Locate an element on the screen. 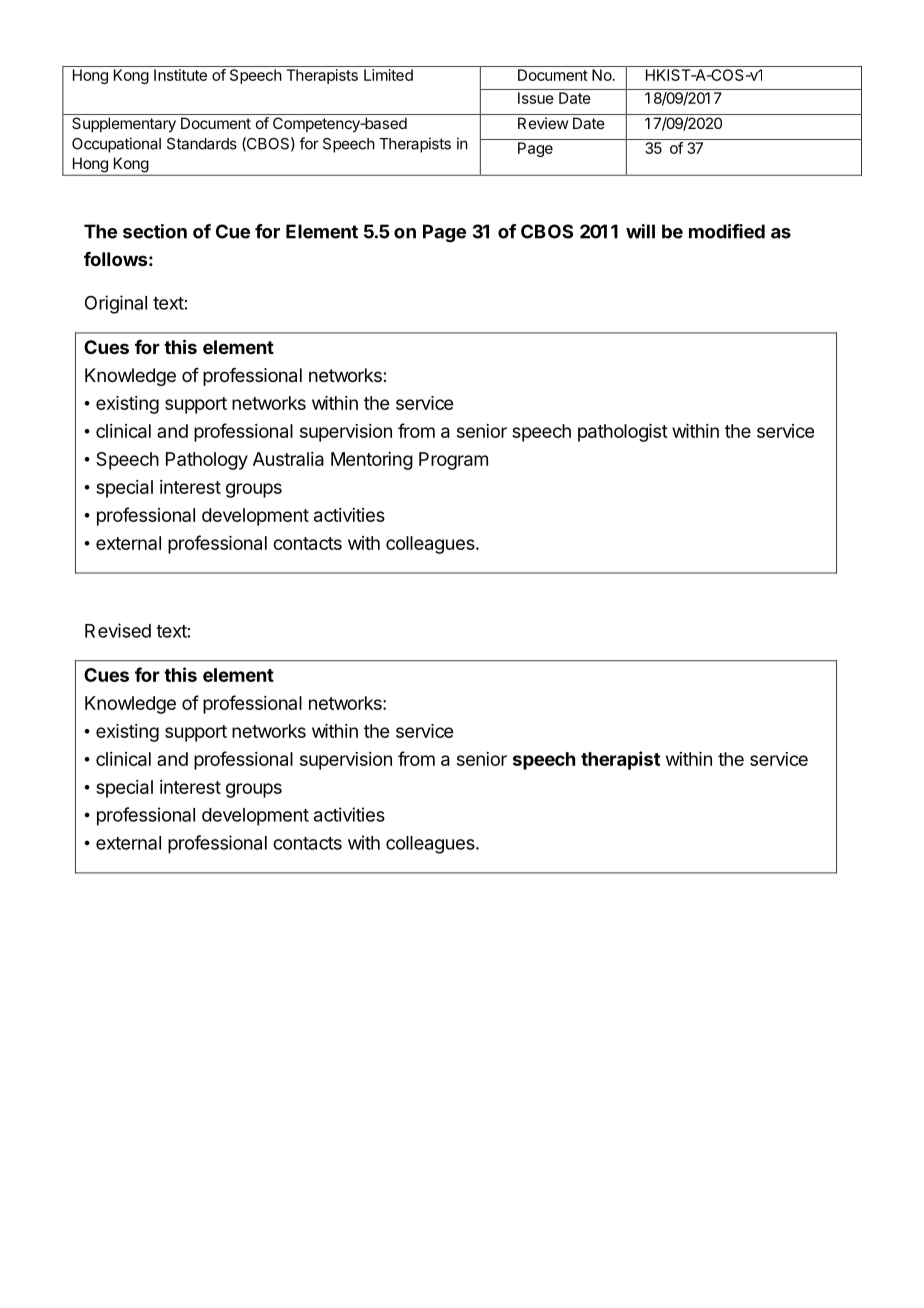 Image resolution: width=924 pixels, height=1308 pixels. Pathology is located at coordinates (207, 461).
